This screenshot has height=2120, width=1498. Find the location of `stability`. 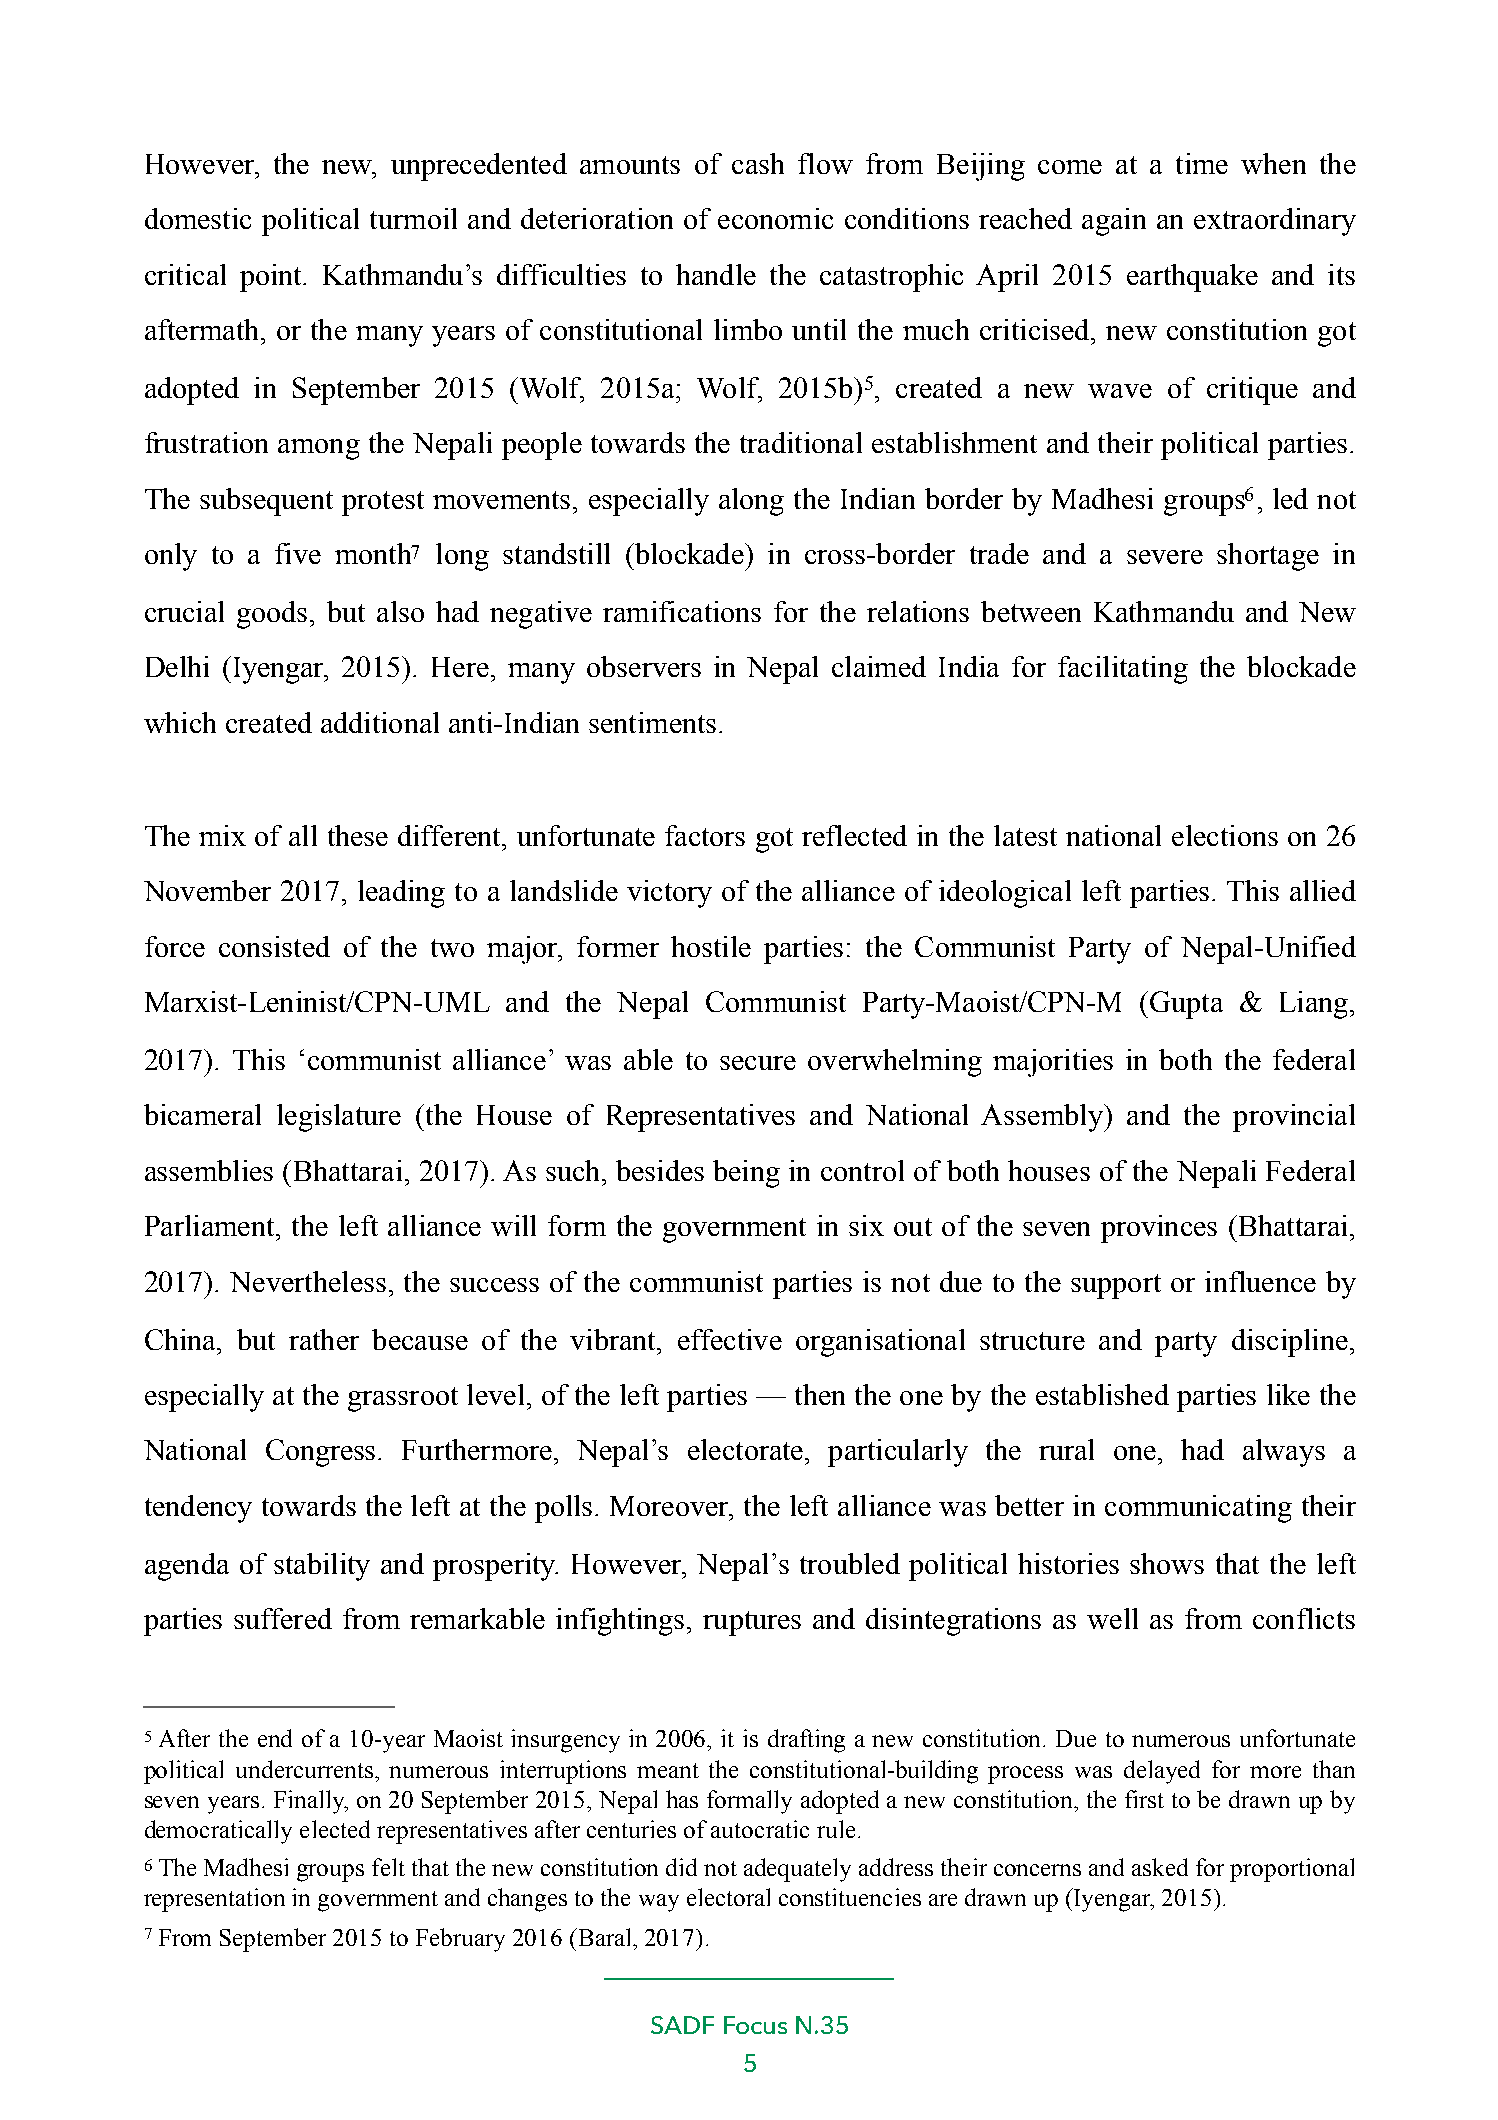

stability is located at coordinates (322, 1567).
